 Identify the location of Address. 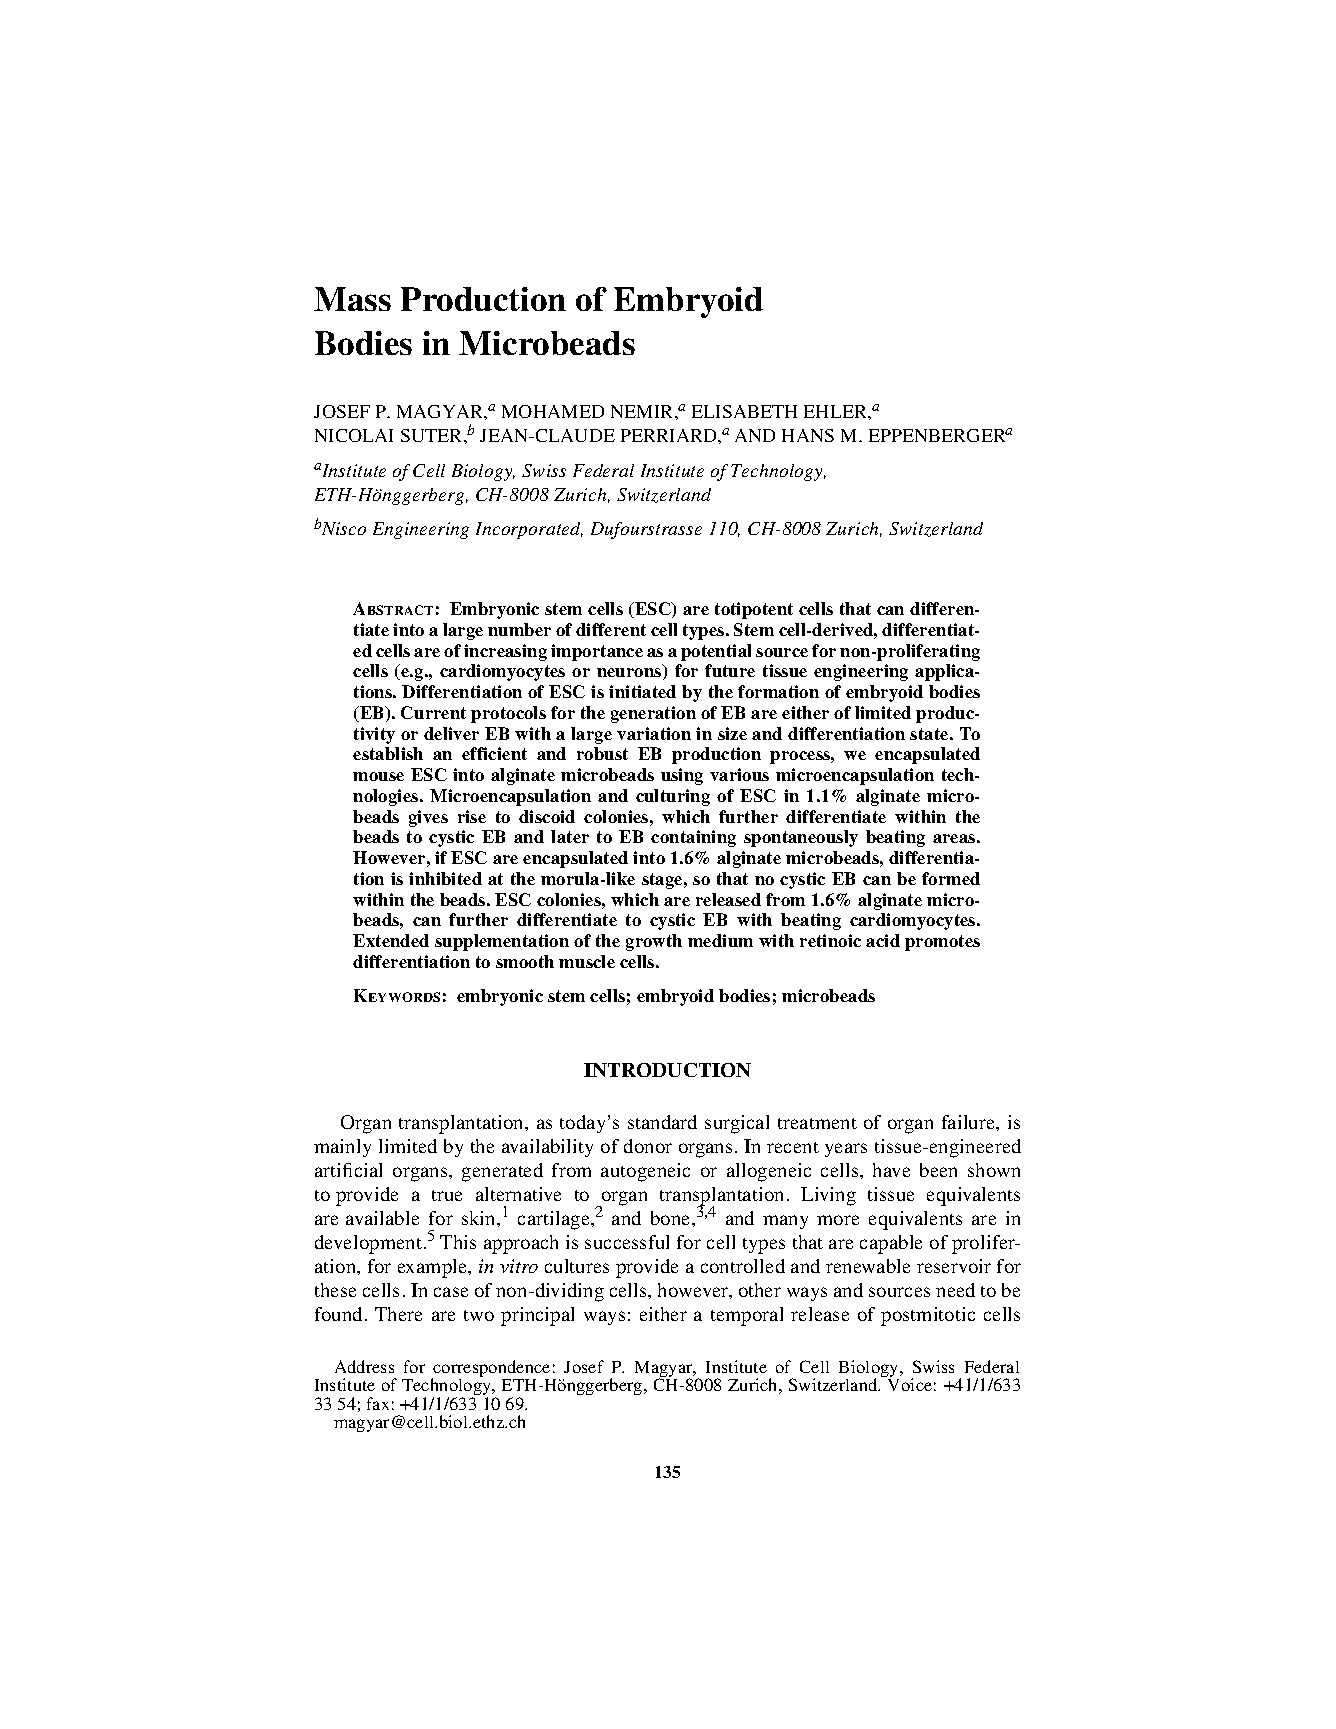
(364, 1366).
